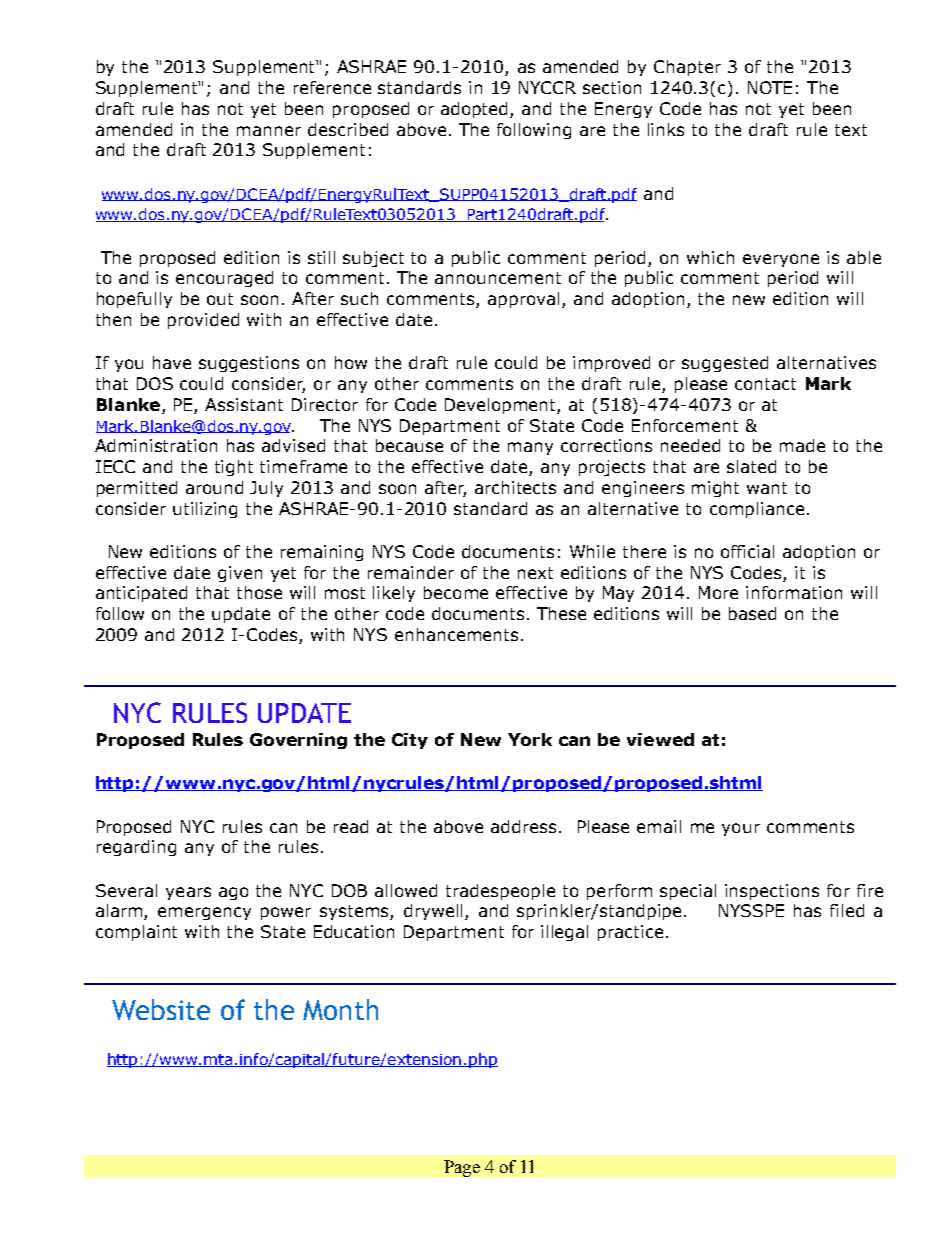 This screenshot has width=952, height=1233. What do you see at coordinates (770, 87) in the screenshot?
I see `NOTE` at bounding box center [770, 87].
